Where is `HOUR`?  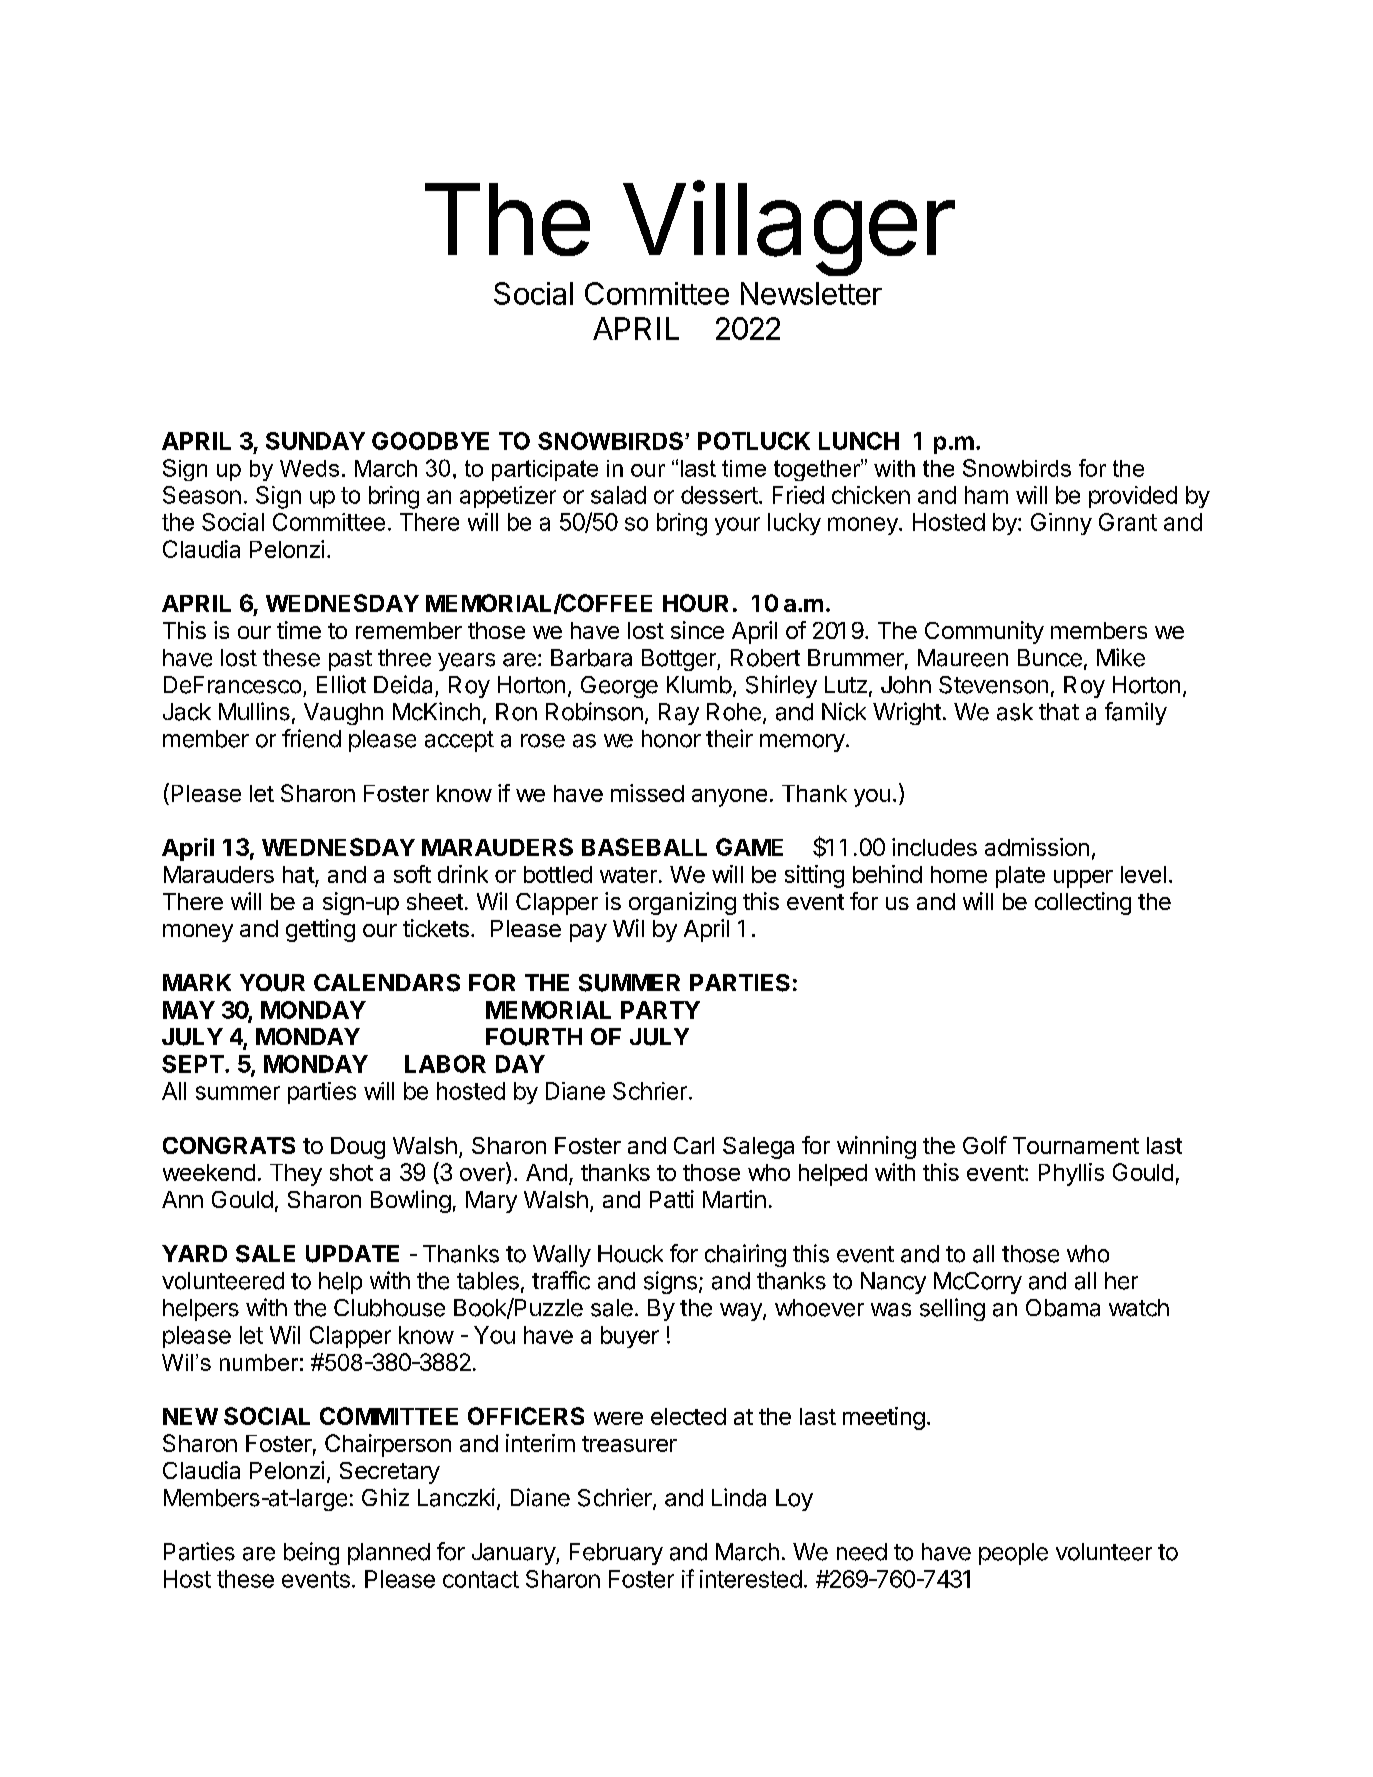
HOUR is located at coordinates (695, 603).
